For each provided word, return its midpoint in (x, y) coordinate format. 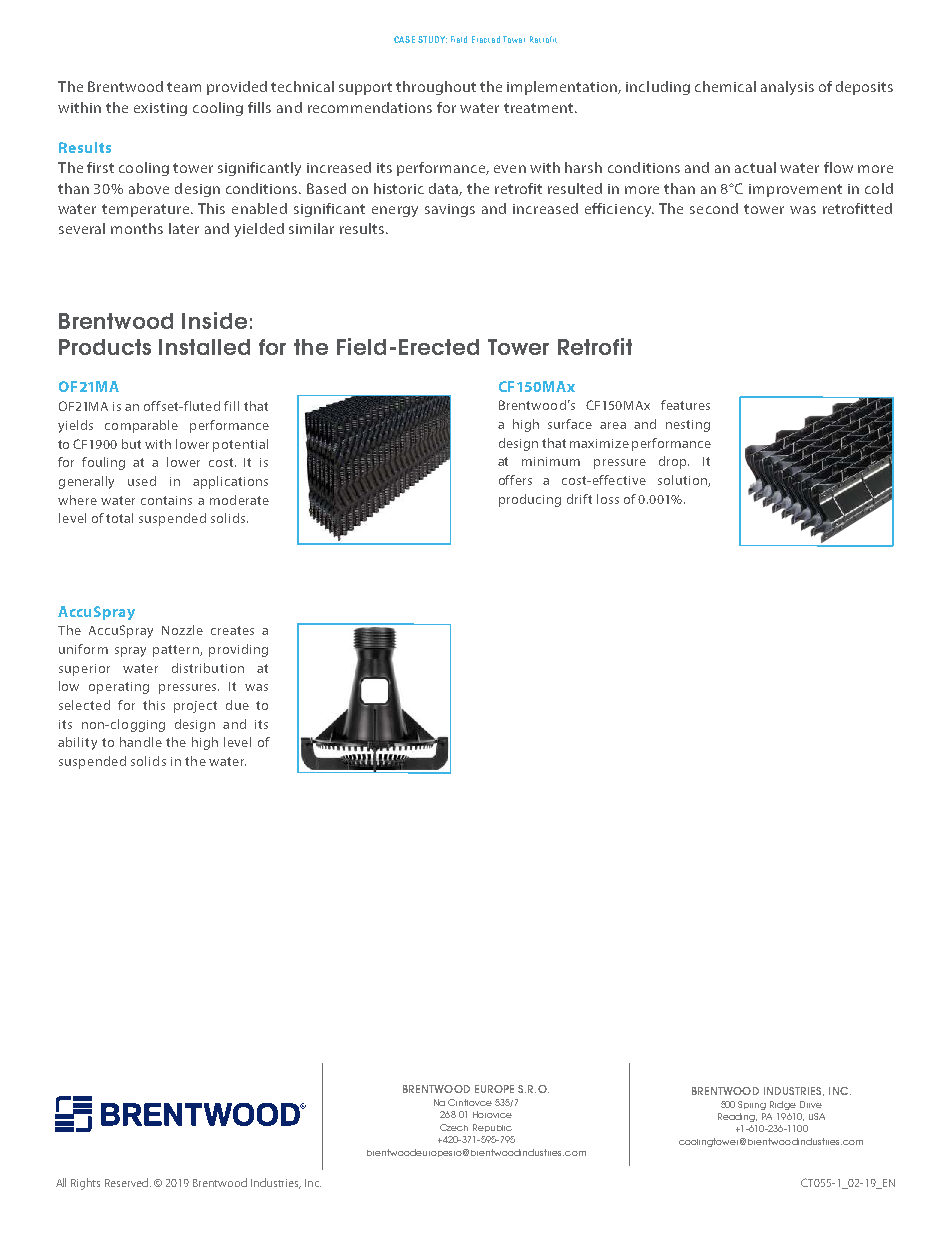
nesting (688, 426)
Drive (811, 1104)
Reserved (128, 1182)
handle (141, 742)
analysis (787, 88)
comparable (141, 426)
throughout (436, 88)
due (237, 705)
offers (515, 480)
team (184, 87)
